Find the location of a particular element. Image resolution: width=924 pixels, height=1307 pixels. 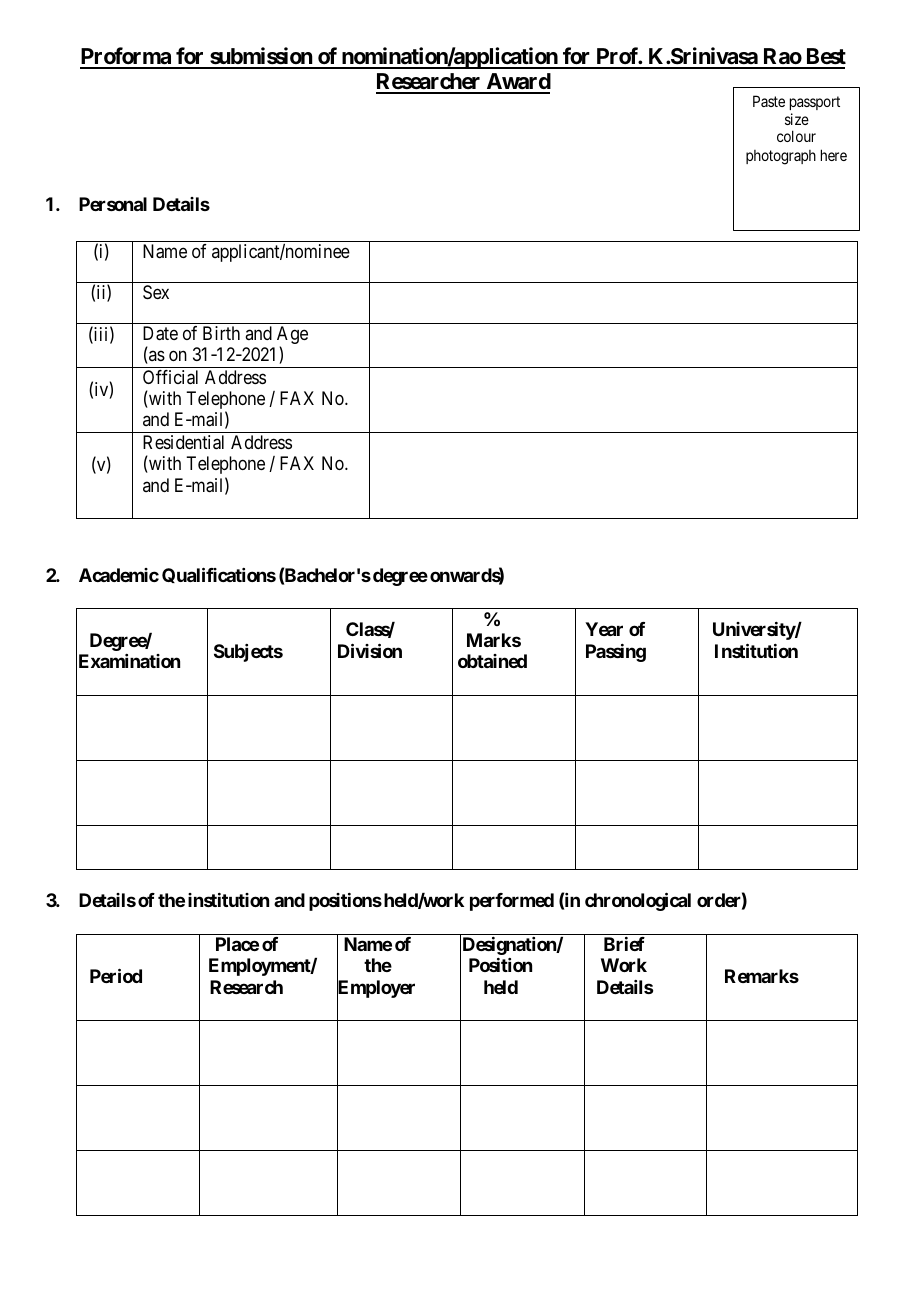

Award is located at coordinates (517, 83).
